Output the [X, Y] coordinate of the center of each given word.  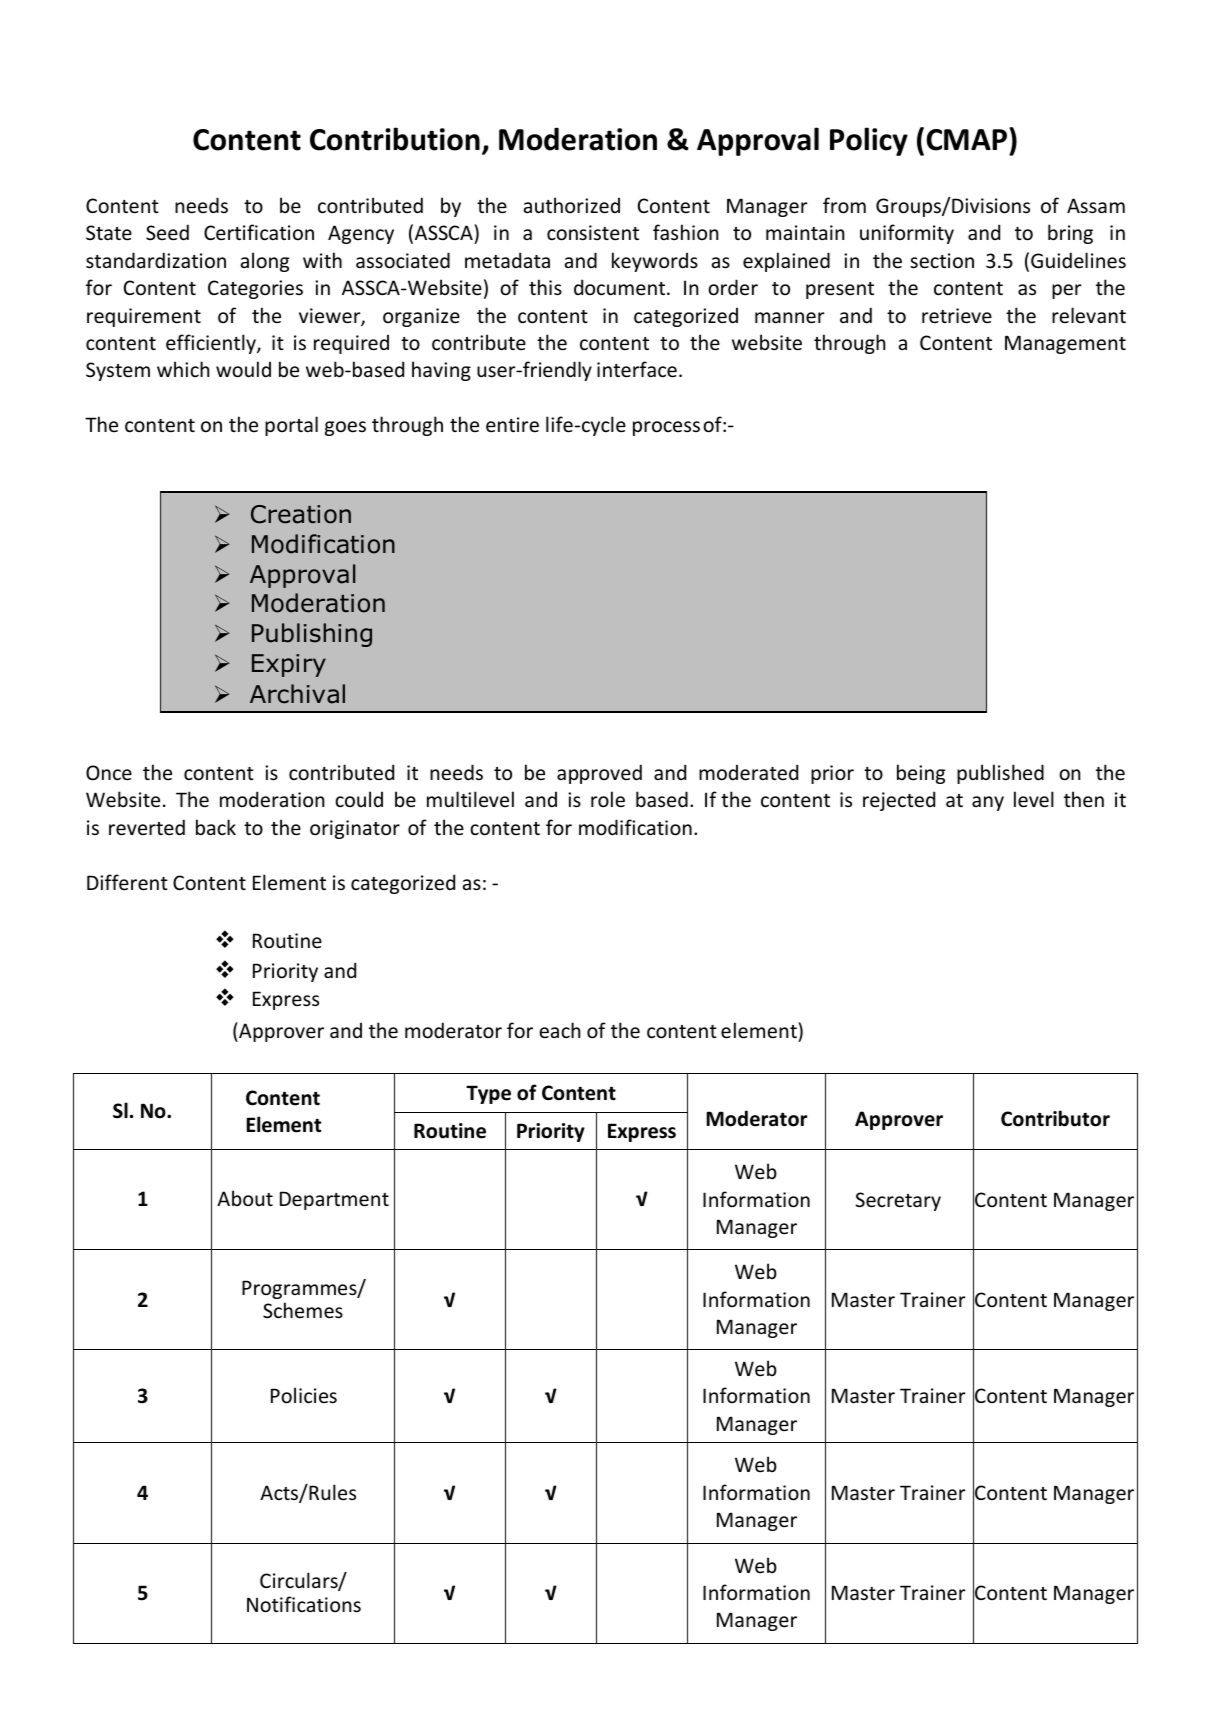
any [988, 803]
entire [512, 425]
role [608, 799]
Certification [259, 232]
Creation [301, 514]
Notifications [304, 1604]
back [216, 827]
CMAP [968, 139]
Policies [304, 1395]
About [245, 1198]
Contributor [1055, 1118]
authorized [572, 205]
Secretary [898, 1201]
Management [1065, 344]
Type [488, 1094]
